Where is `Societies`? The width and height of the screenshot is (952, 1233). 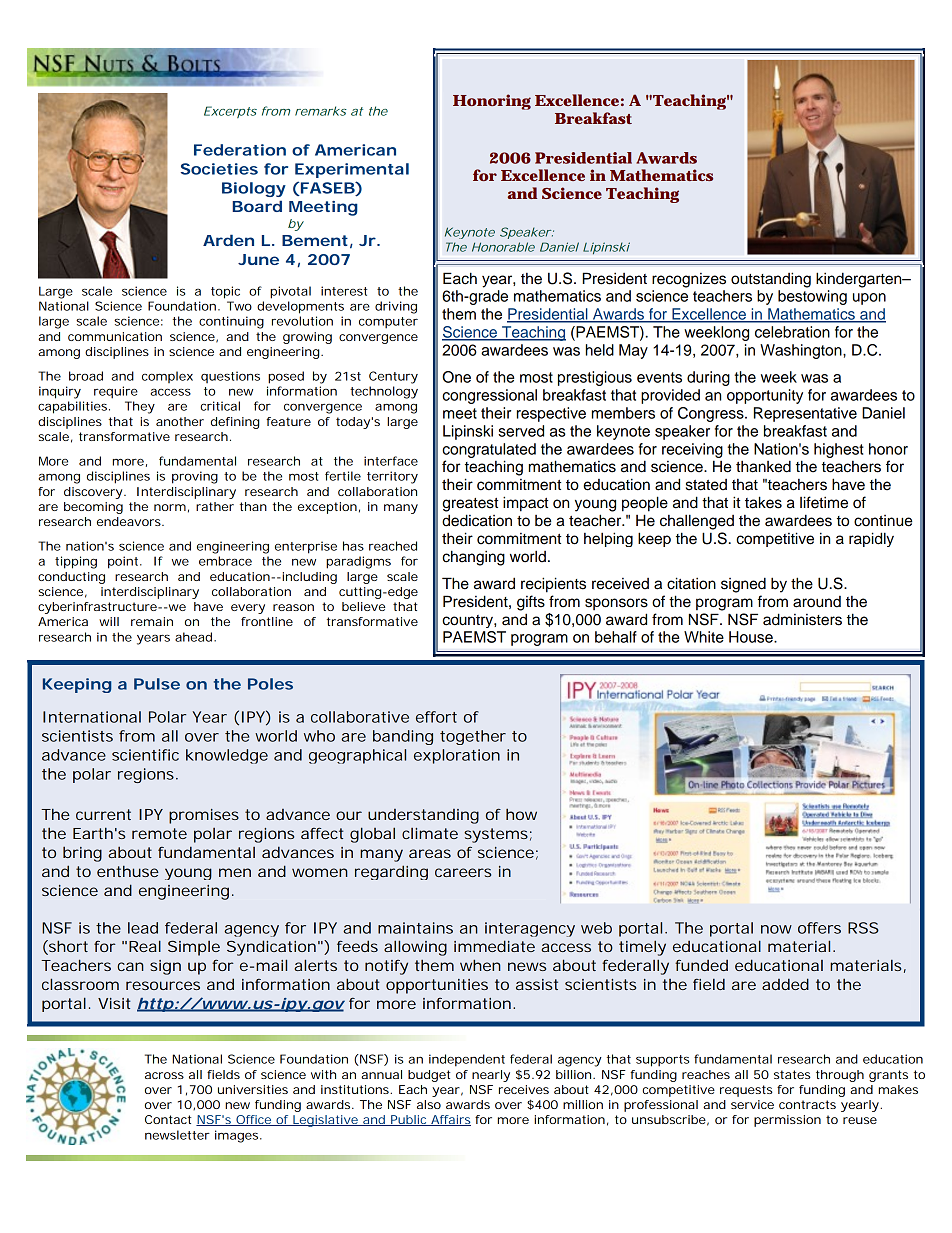
Societies is located at coordinates (219, 169).
